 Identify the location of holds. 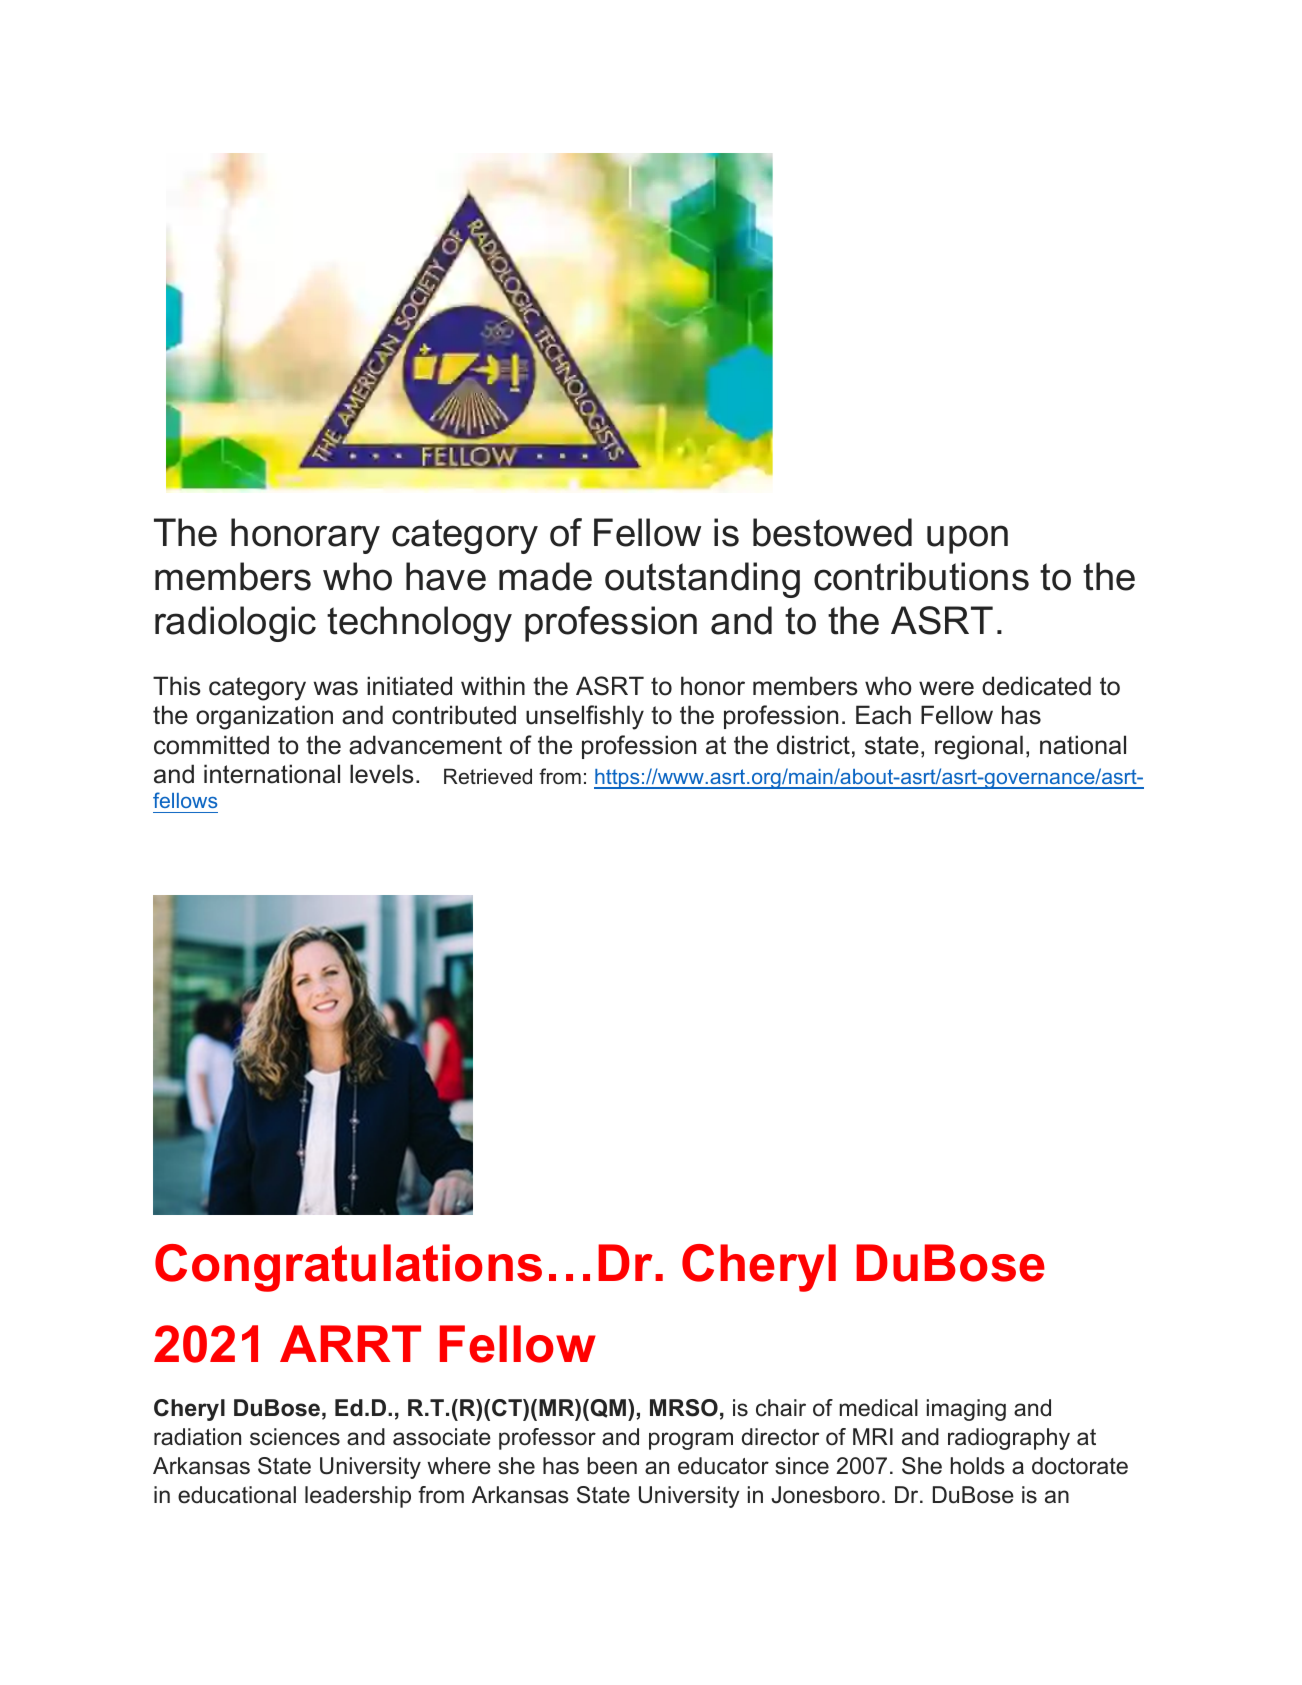
(978, 1466).
